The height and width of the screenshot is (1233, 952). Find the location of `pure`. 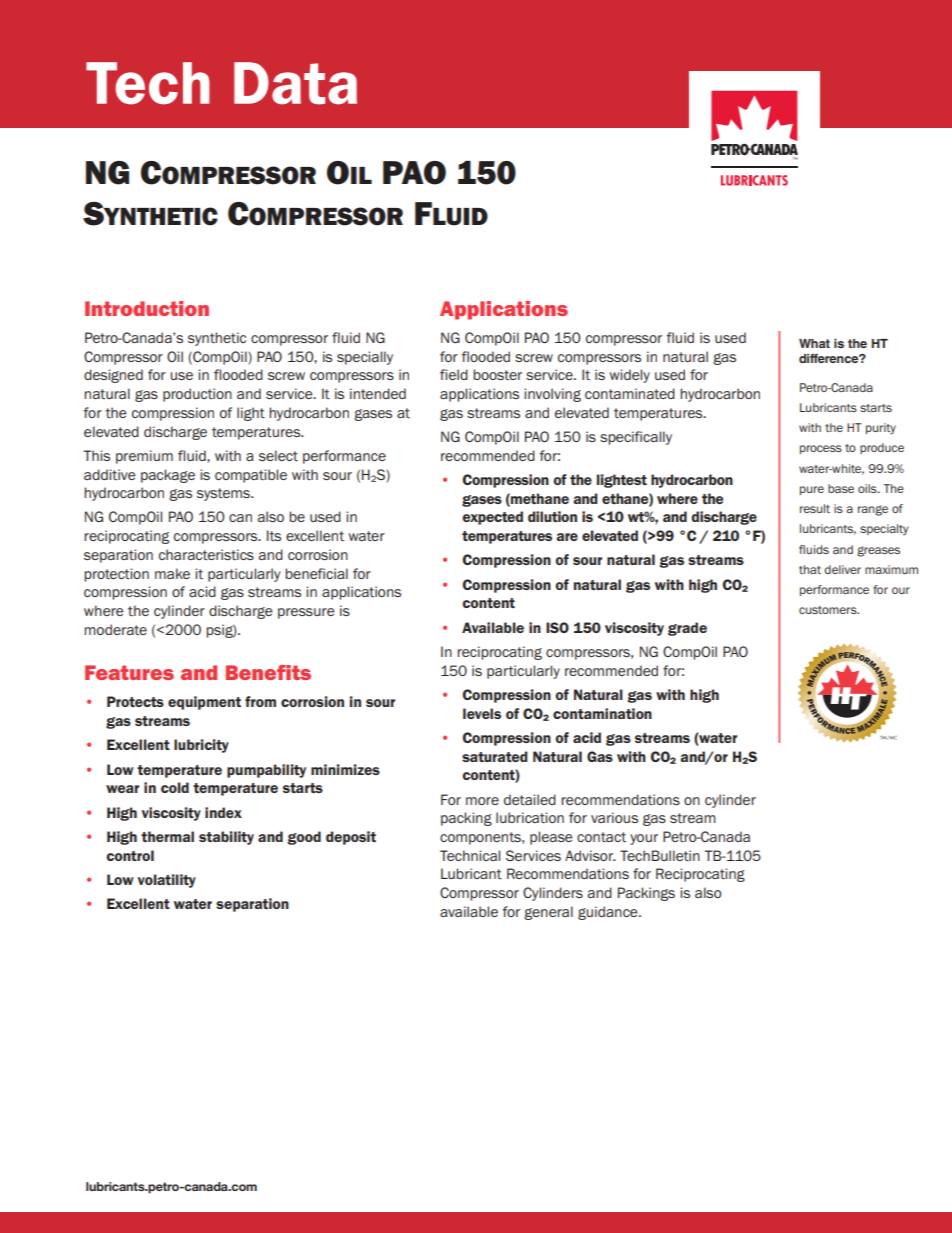

pure is located at coordinates (812, 490).
